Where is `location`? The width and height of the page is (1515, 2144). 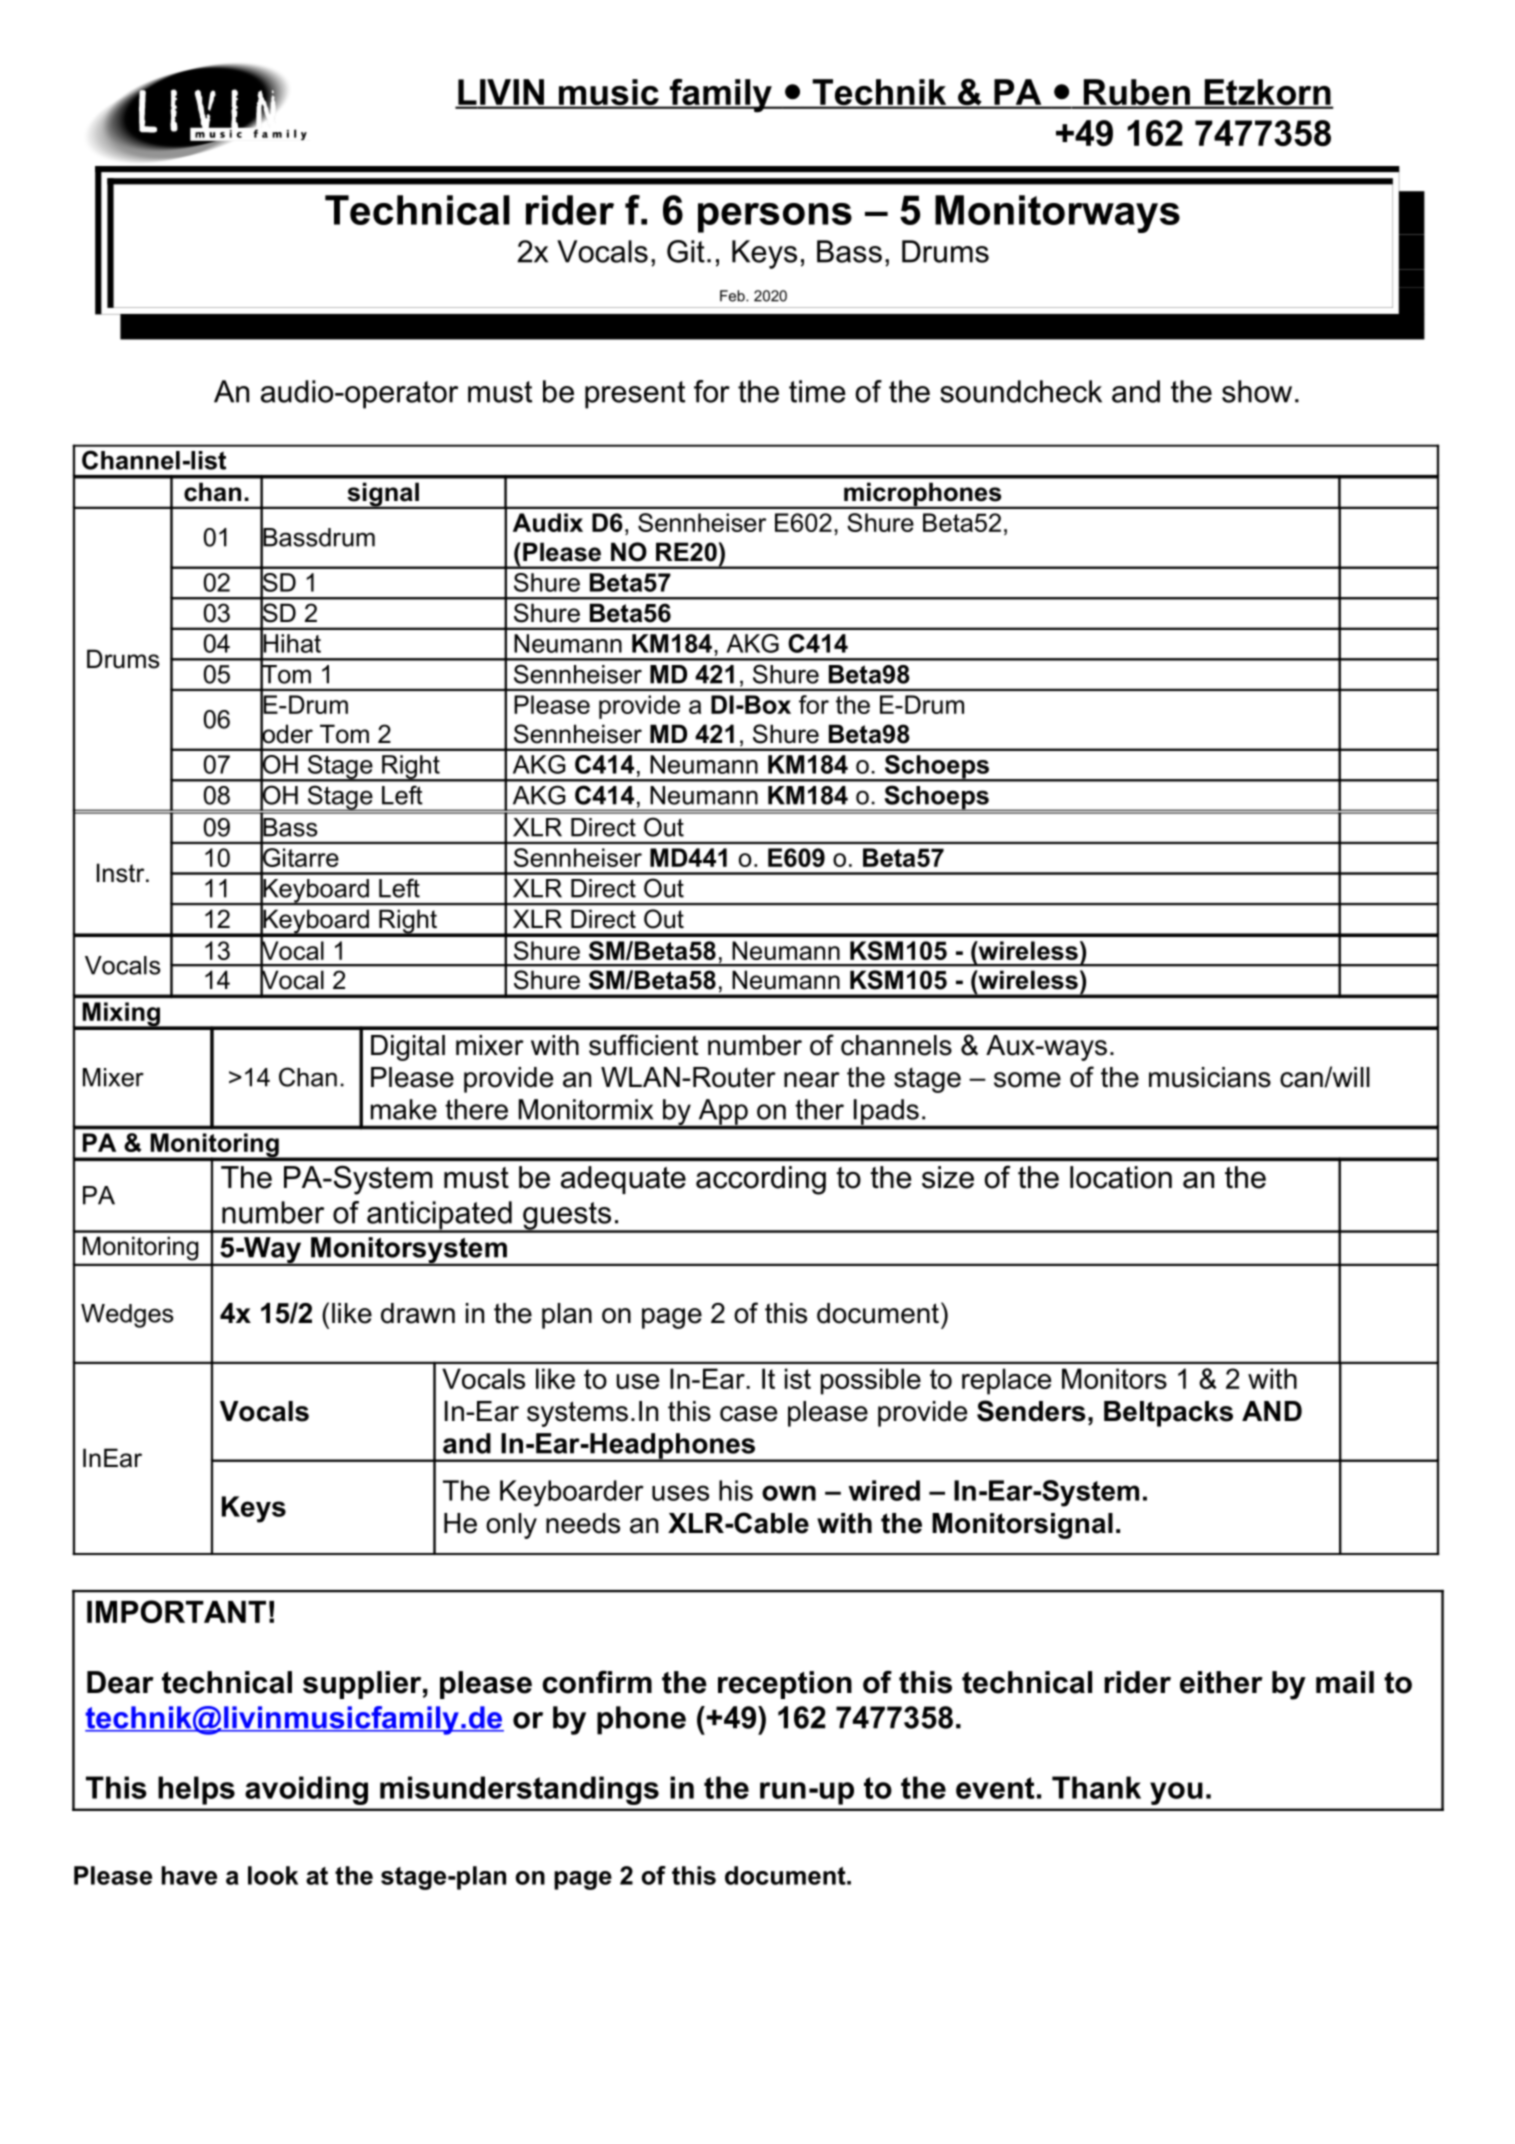 location is located at coordinates (1121, 1177).
